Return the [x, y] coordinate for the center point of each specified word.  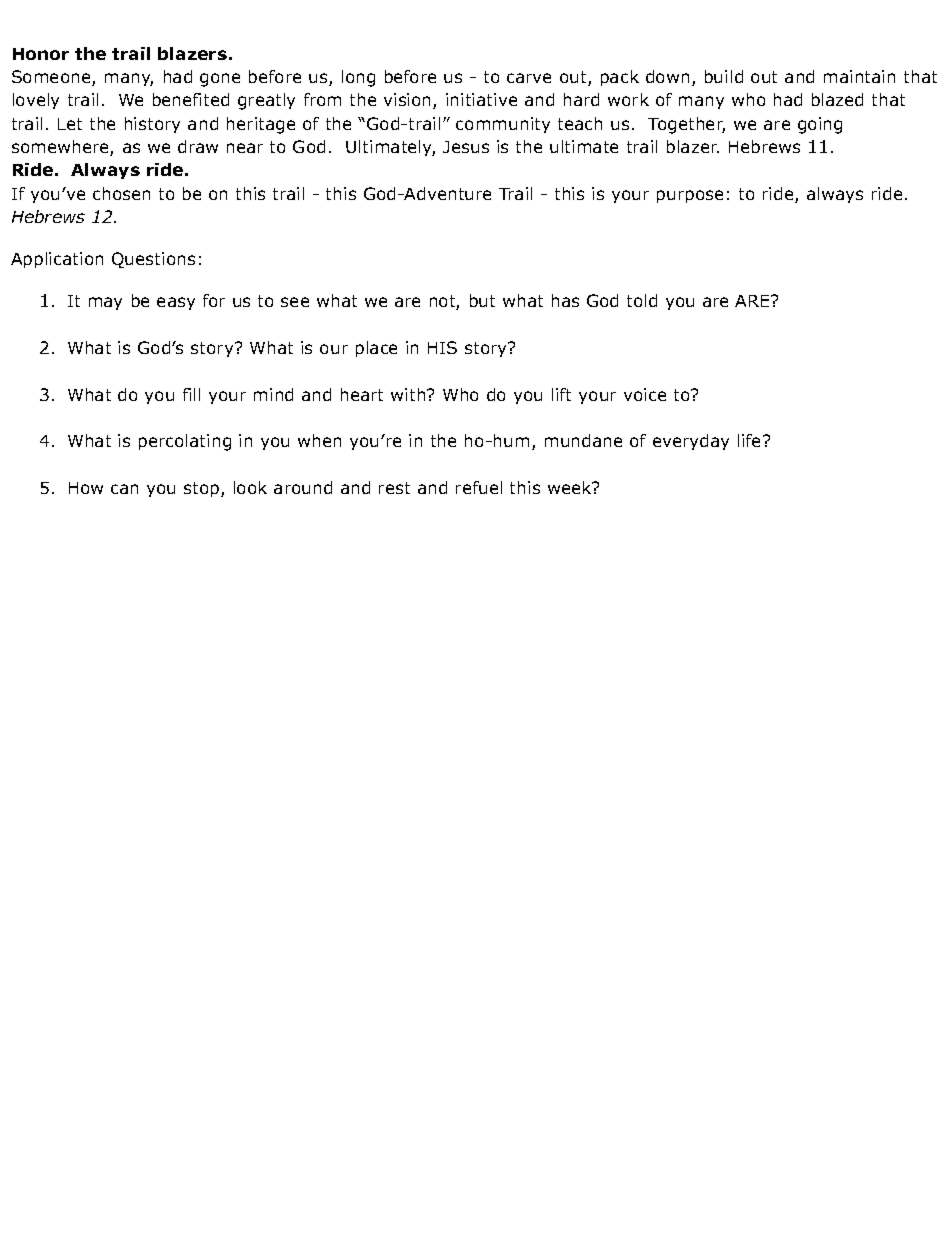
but [482, 300]
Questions [153, 260]
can [124, 489]
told [642, 300]
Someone [52, 78]
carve [529, 78]
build [724, 76]
